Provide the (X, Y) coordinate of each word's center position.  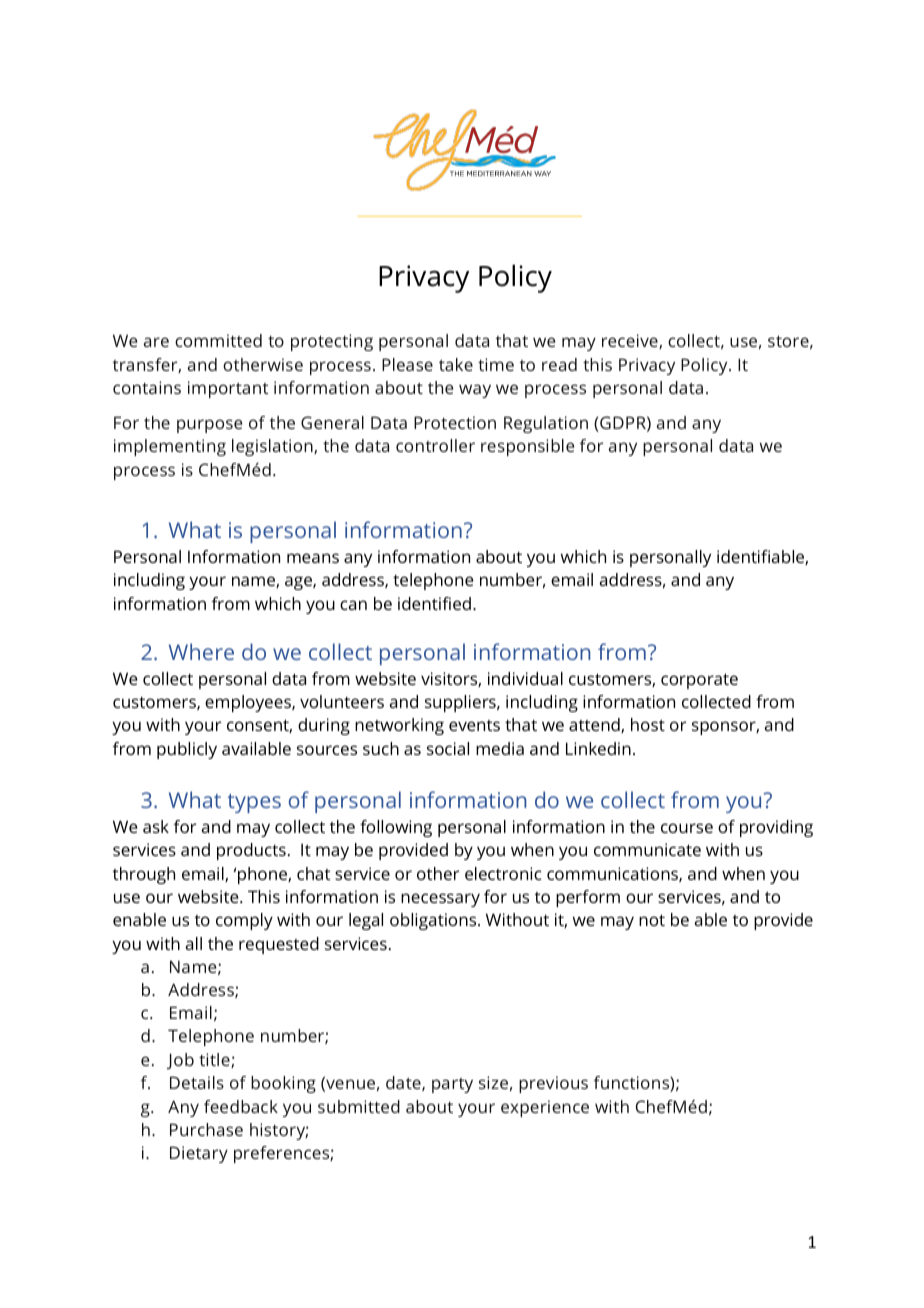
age (299, 583)
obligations (434, 921)
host (648, 724)
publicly (187, 750)
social (448, 748)
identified (434, 603)
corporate (699, 681)
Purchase (206, 1129)
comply (244, 921)
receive (631, 341)
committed (218, 340)
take (456, 364)
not (652, 920)
